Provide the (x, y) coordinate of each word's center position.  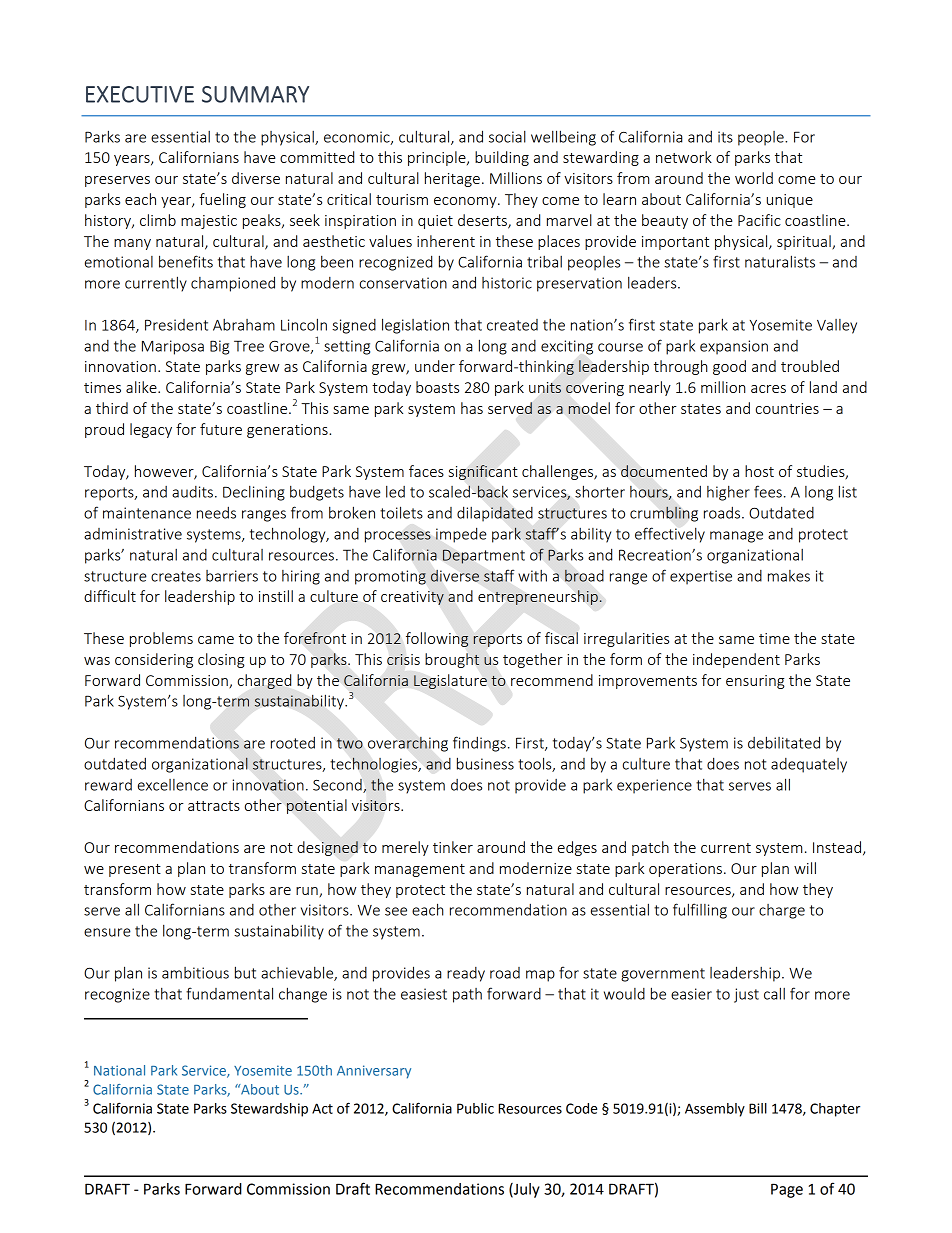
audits (192, 492)
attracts (214, 806)
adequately (809, 765)
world (754, 178)
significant (483, 472)
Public (475, 1108)
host (759, 471)
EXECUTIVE (140, 94)
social (507, 137)
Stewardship (269, 1110)
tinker (453, 847)
